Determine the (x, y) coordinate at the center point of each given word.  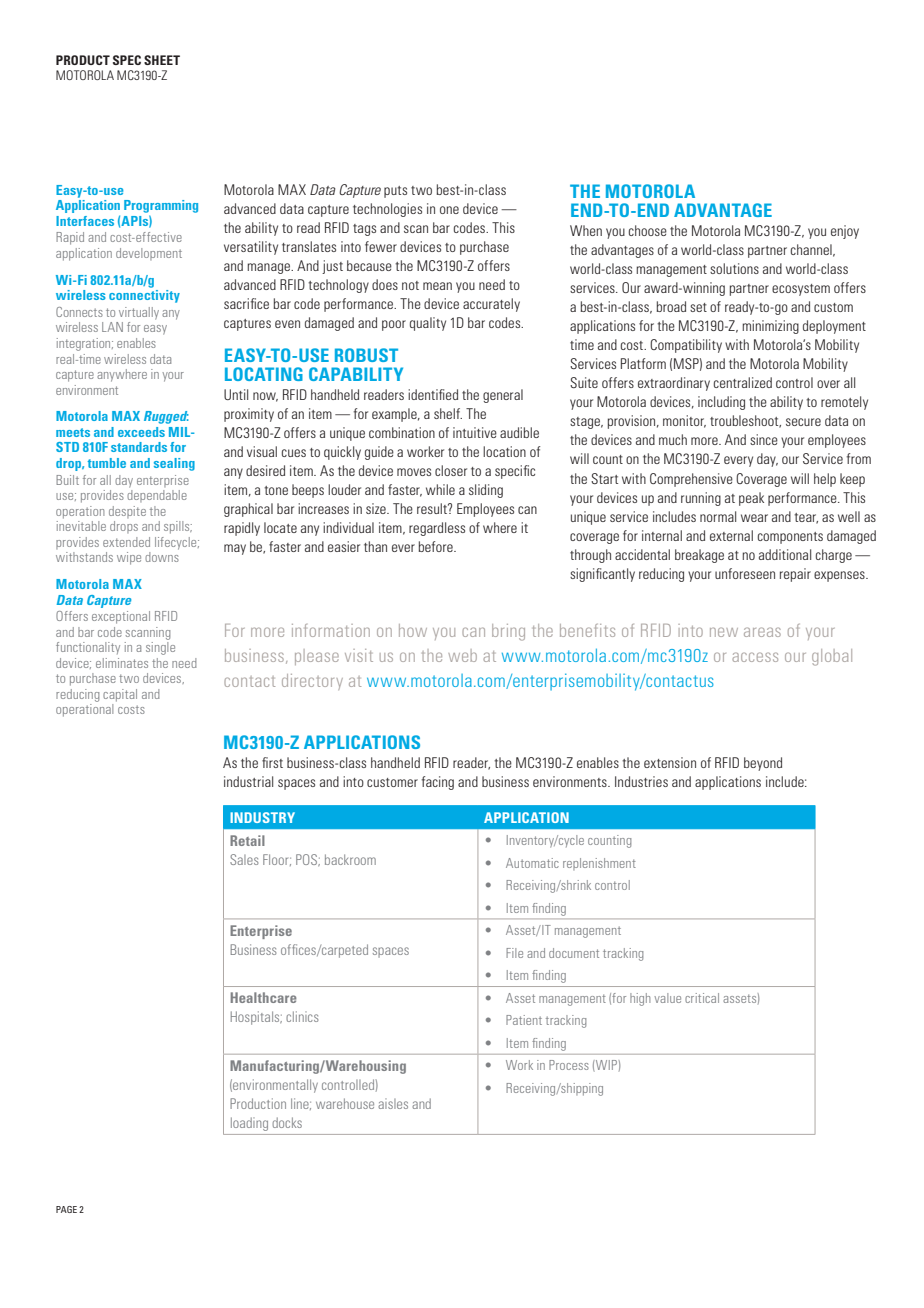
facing (438, 783)
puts (395, 192)
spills (178, 527)
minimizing (770, 327)
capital (120, 695)
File (514, 953)
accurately (491, 305)
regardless (437, 529)
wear (754, 518)
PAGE (66, 1209)
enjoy (845, 232)
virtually (139, 313)
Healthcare (264, 997)
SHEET (162, 60)
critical (702, 998)
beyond (763, 764)
